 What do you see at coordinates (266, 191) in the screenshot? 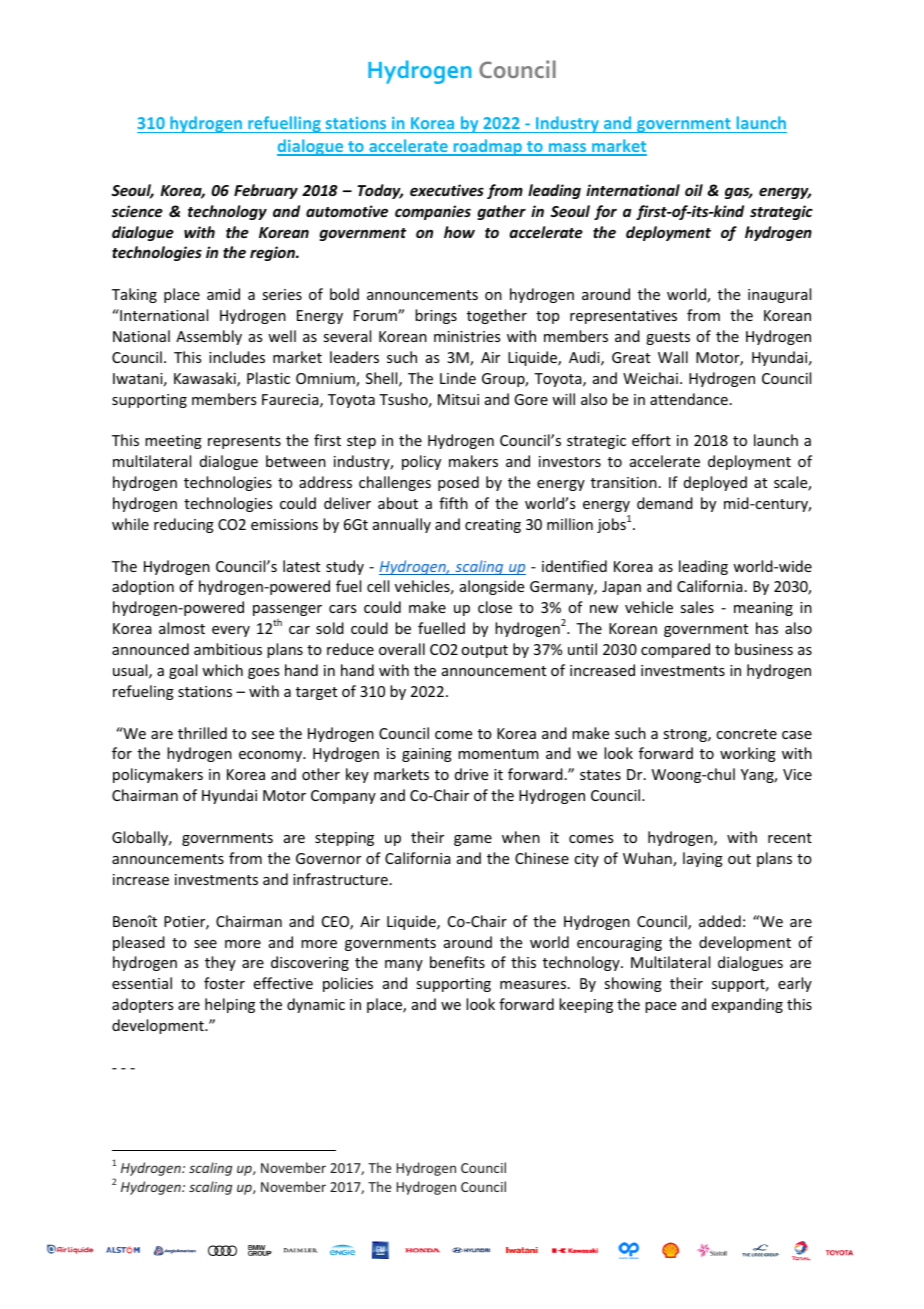
I see `February` at bounding box center [266, 191].
